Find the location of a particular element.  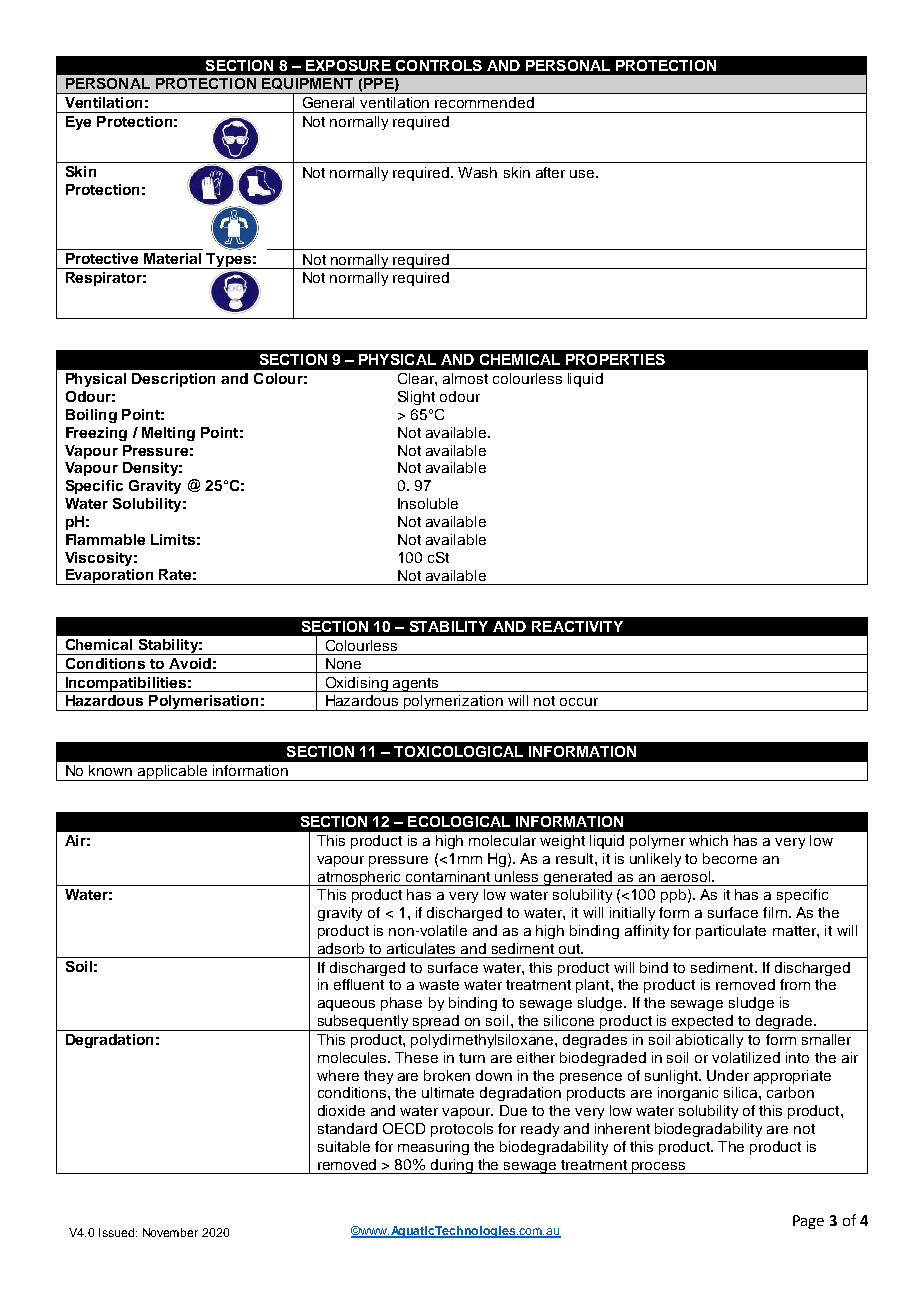

Melting is located at coordinates (168, 434).
